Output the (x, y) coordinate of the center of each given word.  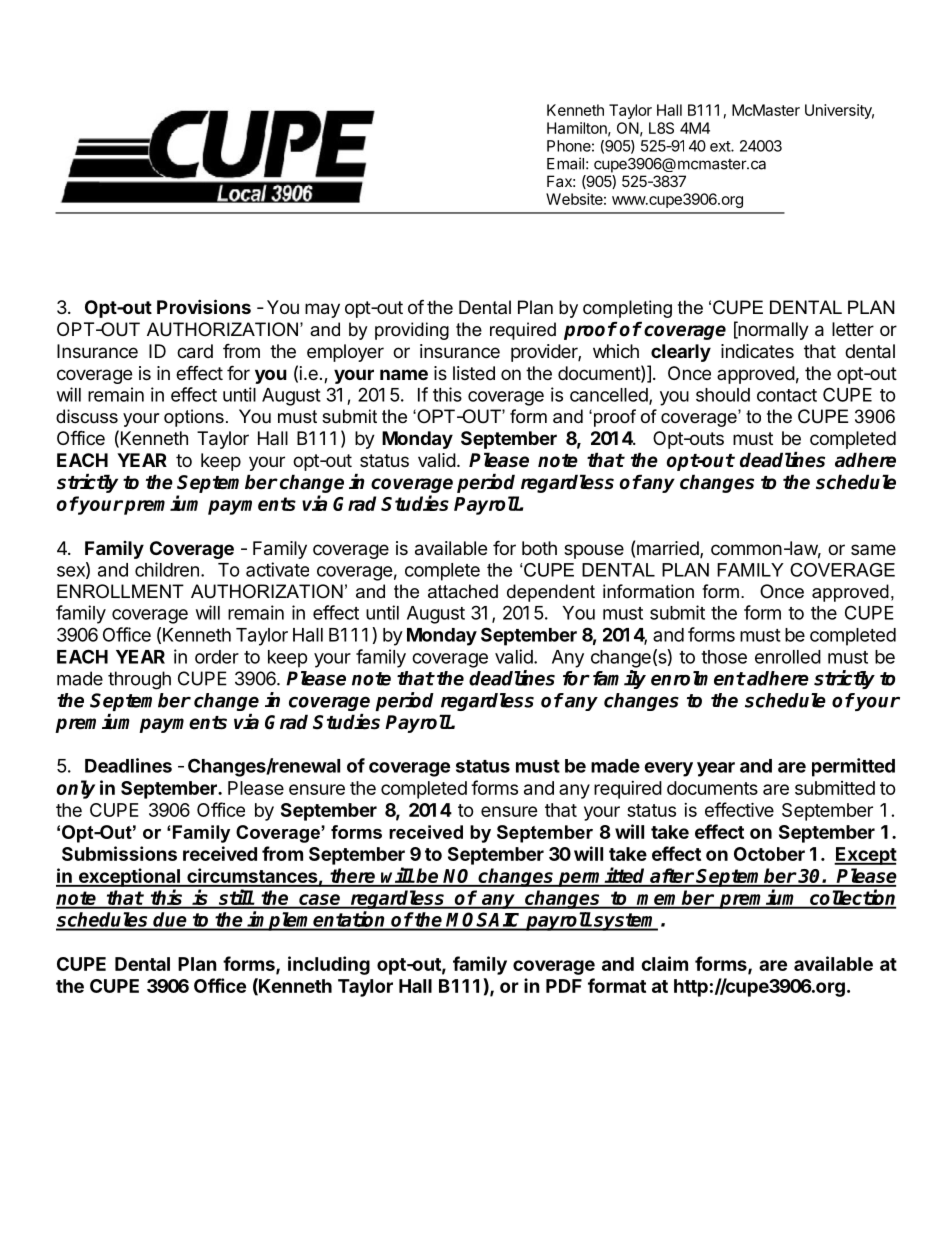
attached (463, 591)
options (194, 418)
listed (474, 373)
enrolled (788, 657)
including (329, 965)
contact (787, 395)
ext (721, 146)
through (139, 680)
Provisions (204, 306)
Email (565, 163)
